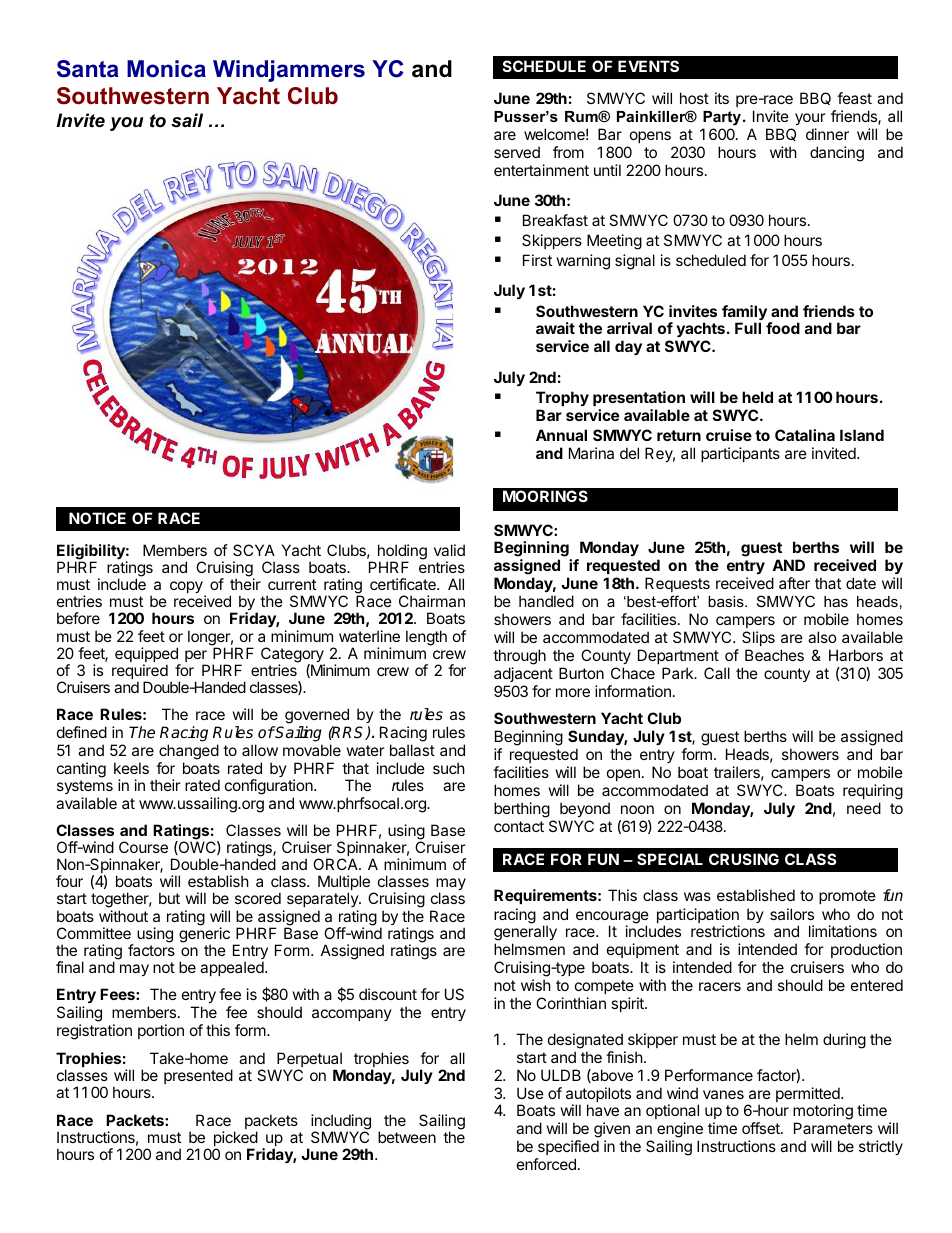  Describe the element at coordinates (432, 601) in the image. I see `Chairman` at that location.
